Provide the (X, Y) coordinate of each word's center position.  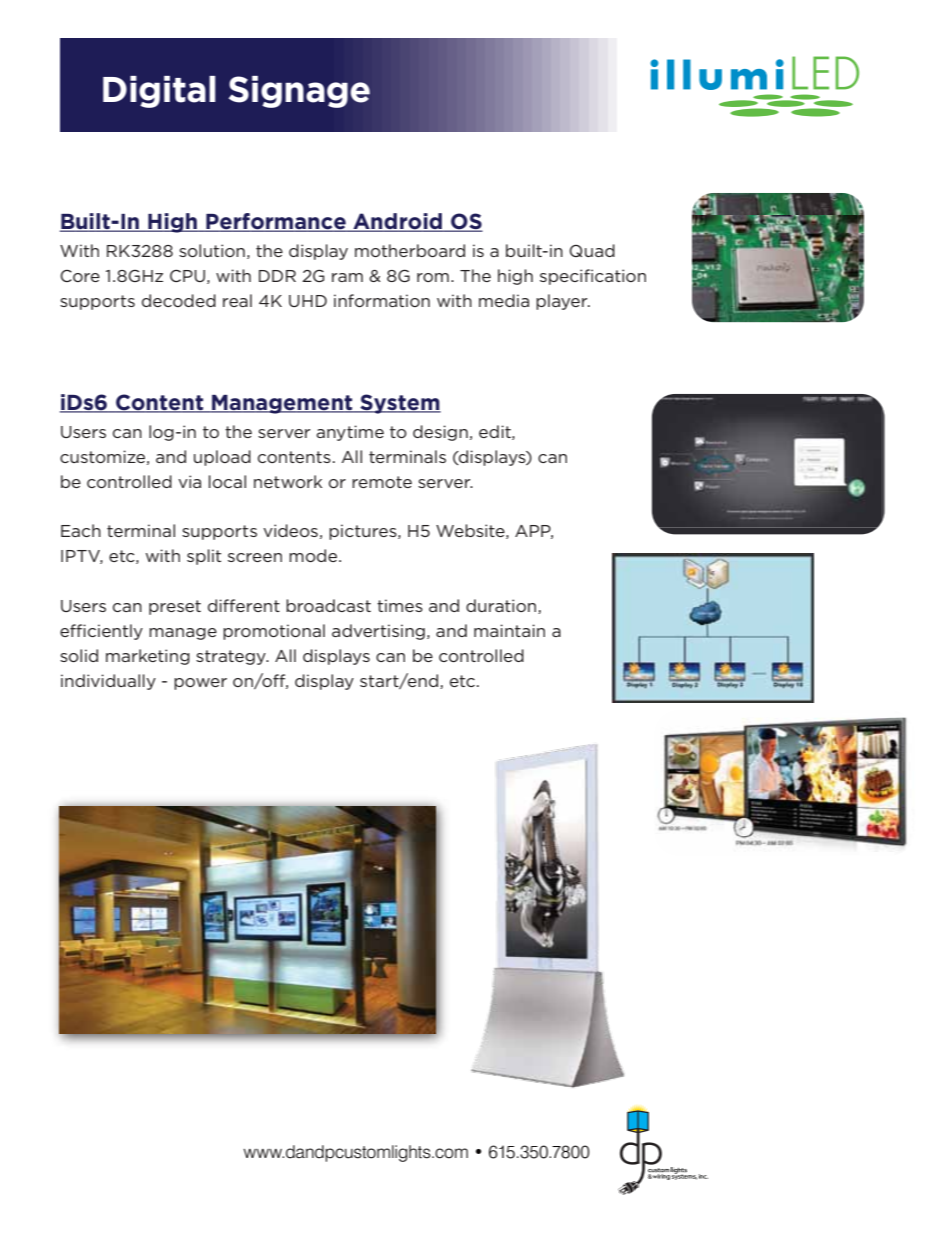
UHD (308, 301)
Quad (592, 250)
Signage (299, 92)
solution (212, 250)
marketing (148, 657)
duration (502, 606)
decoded (179, 300)
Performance (276, 222)
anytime (350, 433)
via (189, 481)
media (504, 300)
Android (398, 222)
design (440, 433)
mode (314, 555)
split (204, 557)
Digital (159, 92)
